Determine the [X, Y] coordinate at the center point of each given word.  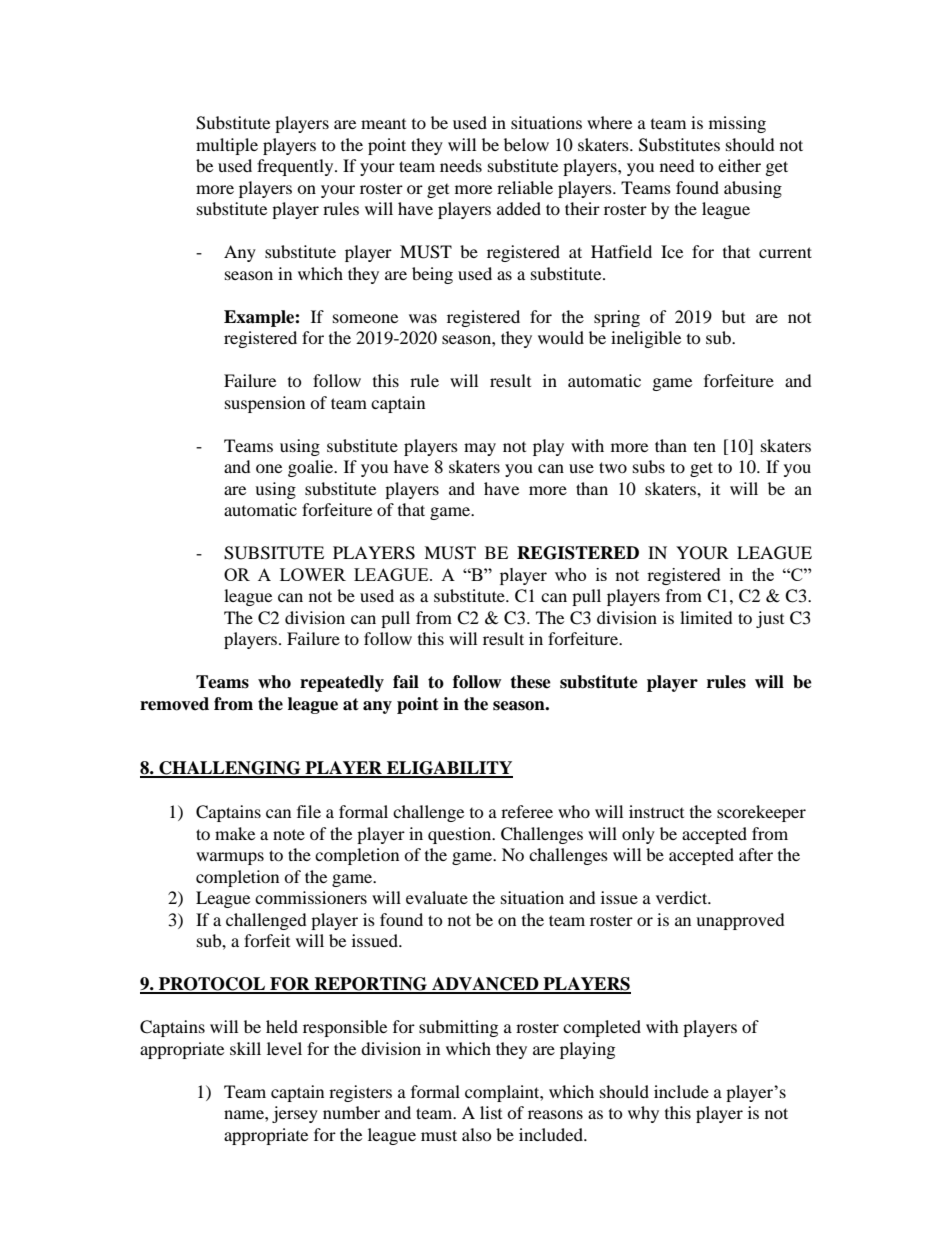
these [530, 682]
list [491, 1112]
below [526, 144]
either [739, 165]
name [245, 1114]
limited [706, 617]
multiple [227, 146]
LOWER [313, 574]
